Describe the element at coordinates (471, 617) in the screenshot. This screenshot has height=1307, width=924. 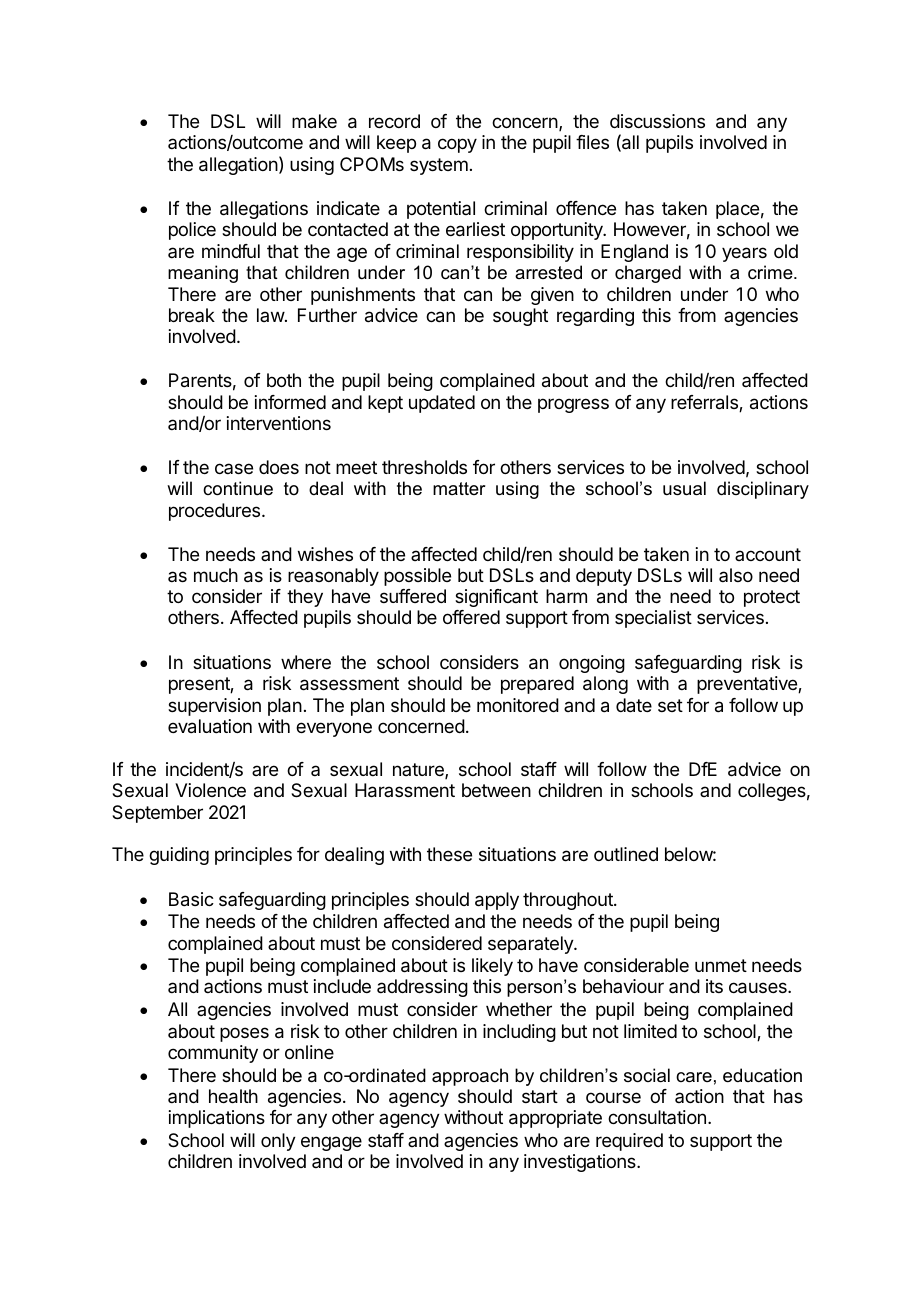
I see `offered` at that location.
